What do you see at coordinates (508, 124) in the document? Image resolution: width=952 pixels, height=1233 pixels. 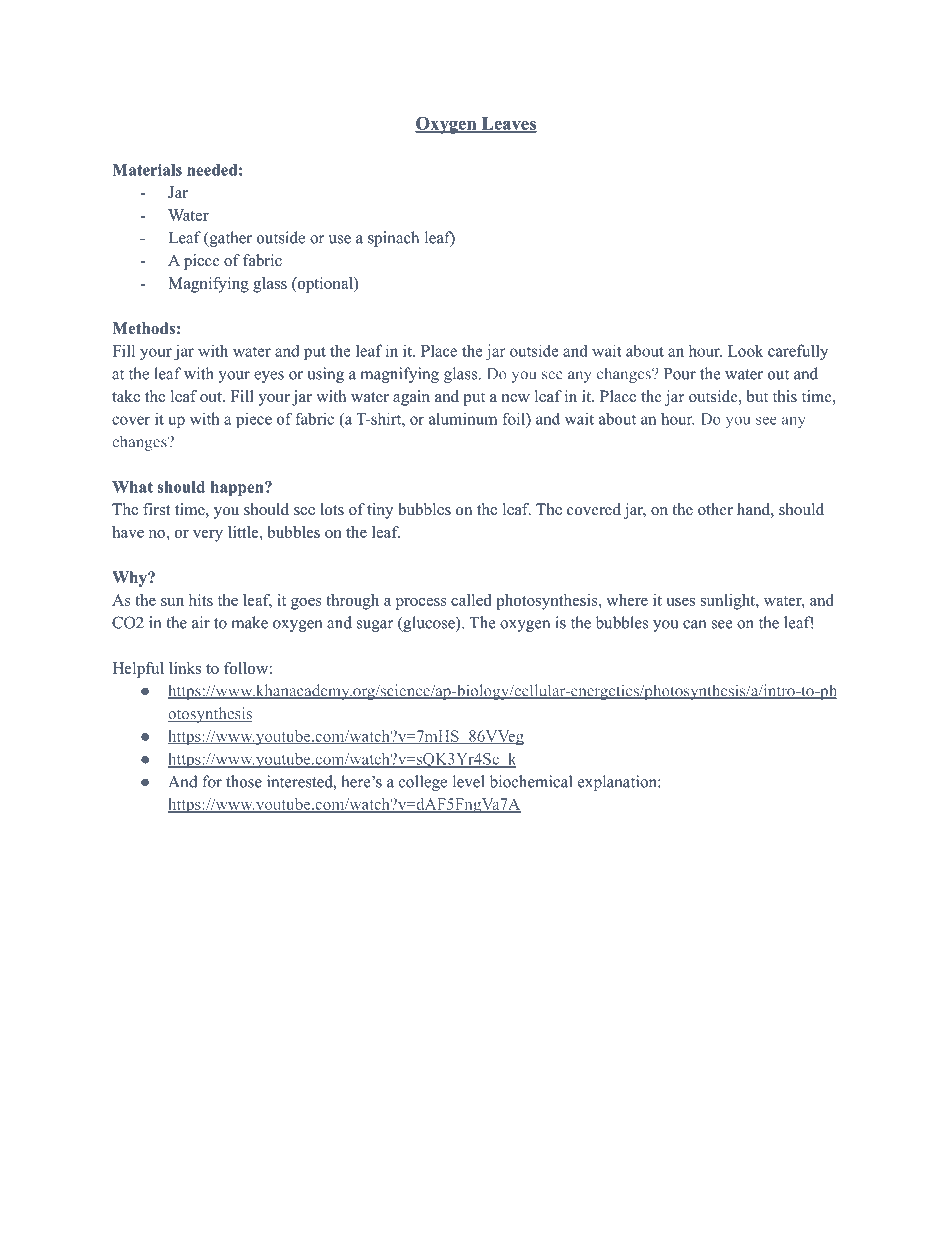 I see `Leaves` at bounding box center [508, 124].
